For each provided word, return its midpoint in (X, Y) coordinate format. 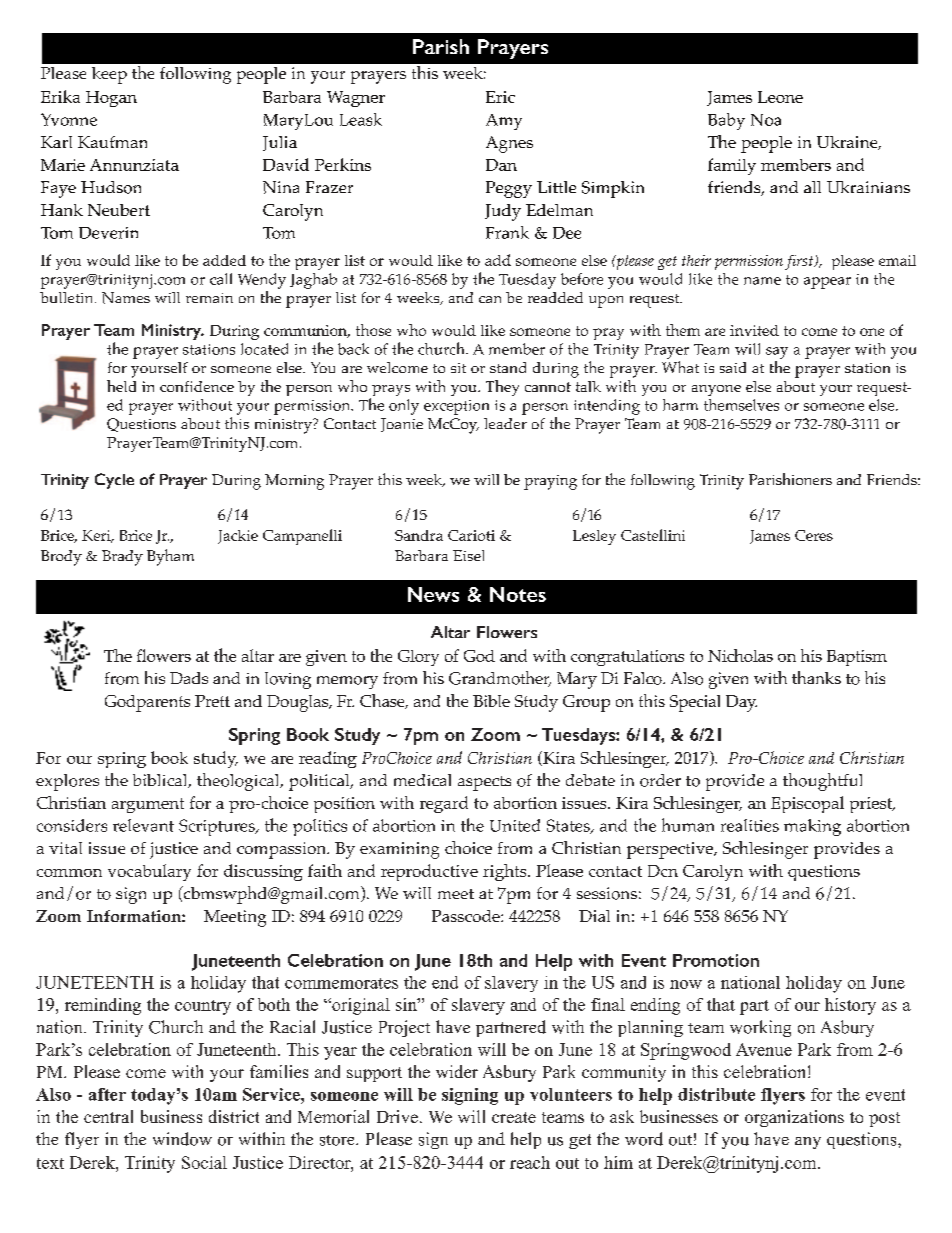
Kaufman (112, 142)
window (182, 1139)
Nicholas (740, 655)
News (433, 594)
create (514, 1117)
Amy (504, 122)
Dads (189, 678)
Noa (766, 120)
